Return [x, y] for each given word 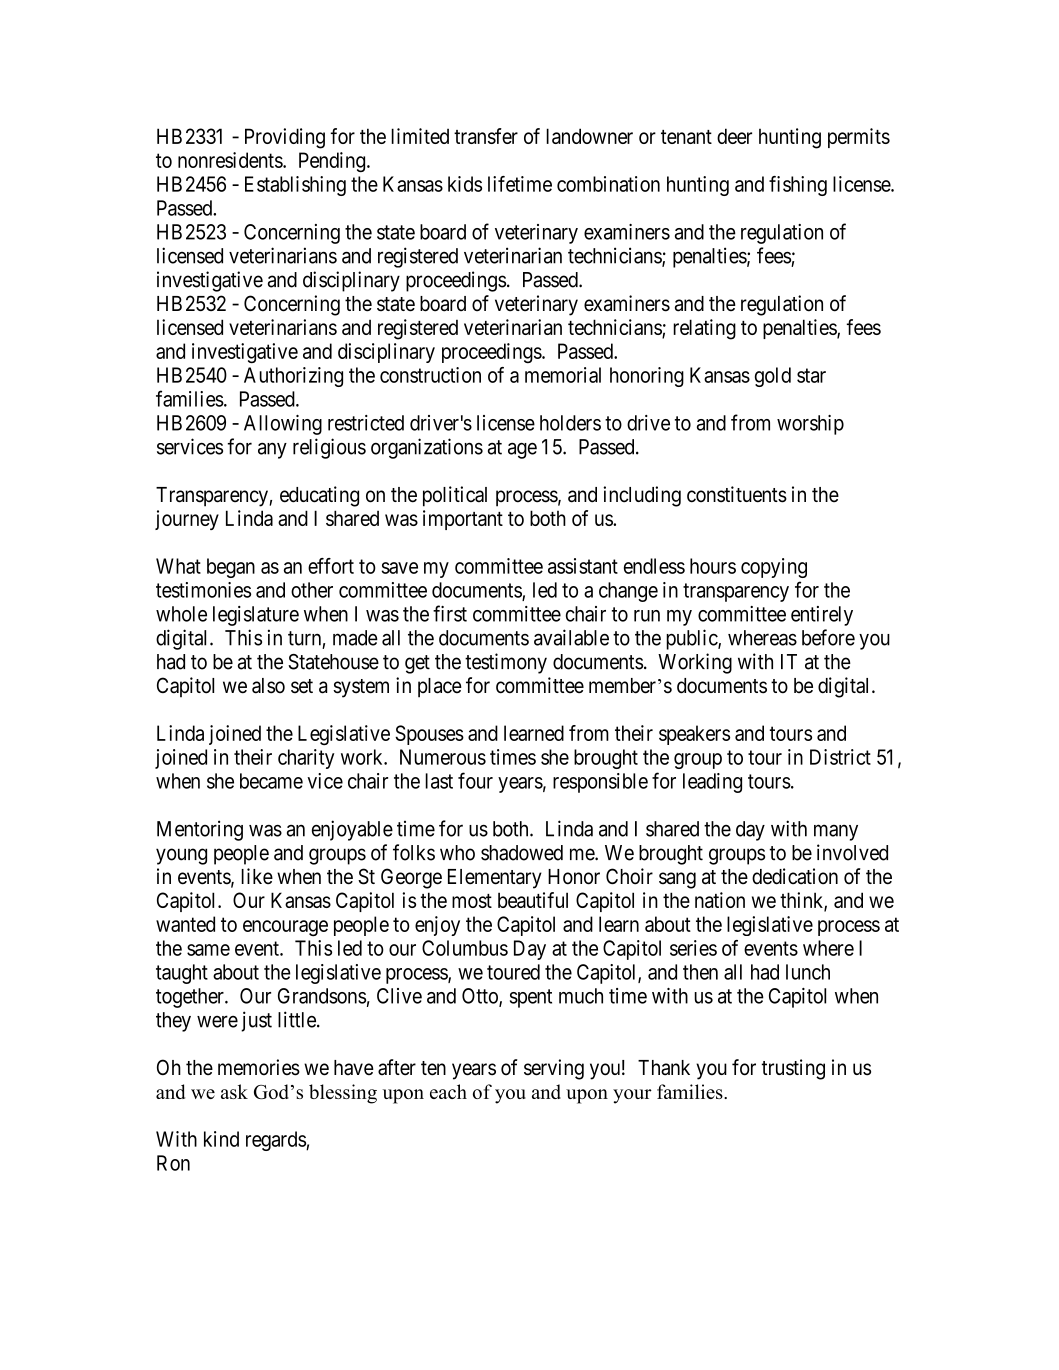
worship [810, 425]
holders [570, 423]
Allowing [283, 425]
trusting [793, 1069]
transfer [486, 136]
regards [276, 1141]
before [828, 637]
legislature [256, 616]
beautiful [533, 900]
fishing [798, 186]
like [257, 876]
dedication [795, 876]
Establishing [295, 186]
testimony [506, 663]
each [448, 1091]
